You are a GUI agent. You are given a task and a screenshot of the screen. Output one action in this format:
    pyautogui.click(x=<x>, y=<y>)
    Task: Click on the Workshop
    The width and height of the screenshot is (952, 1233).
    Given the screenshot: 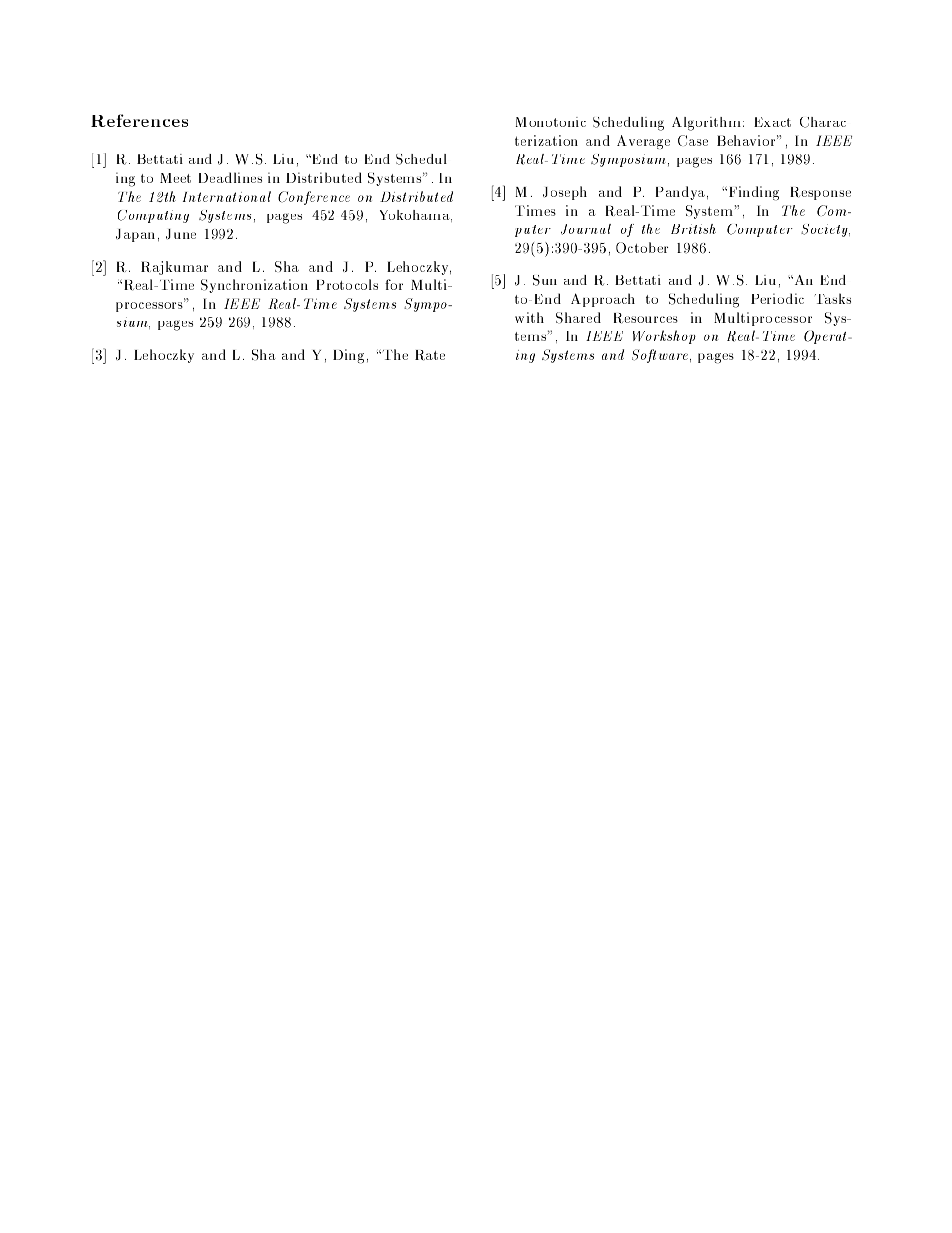 What is the action you would take?
    pyautogui.click(x=664, y=337)
